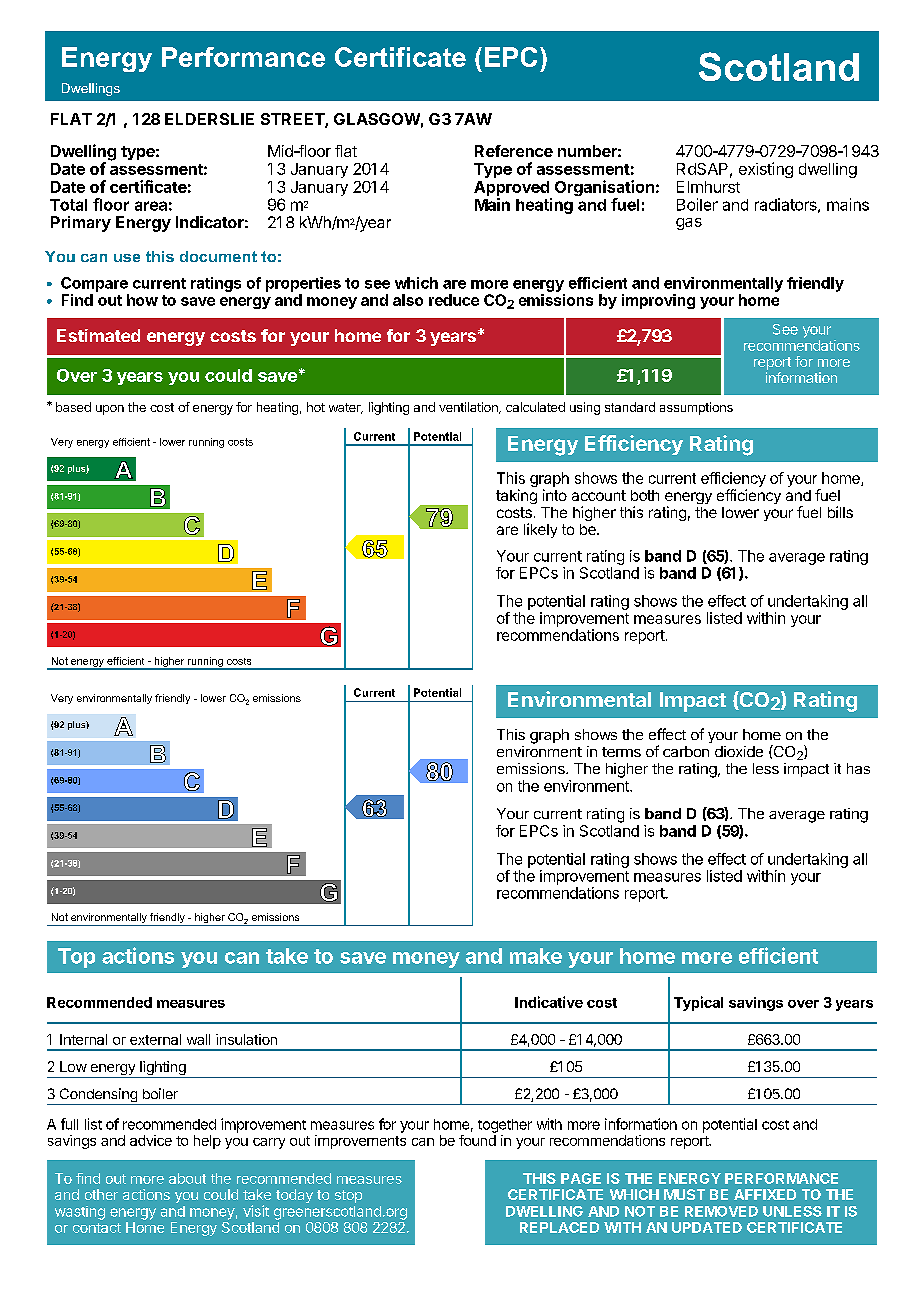  What do you see at coordinates (739, 751) in the image?
I see `dioxide` at bounding box center [739, 751].
